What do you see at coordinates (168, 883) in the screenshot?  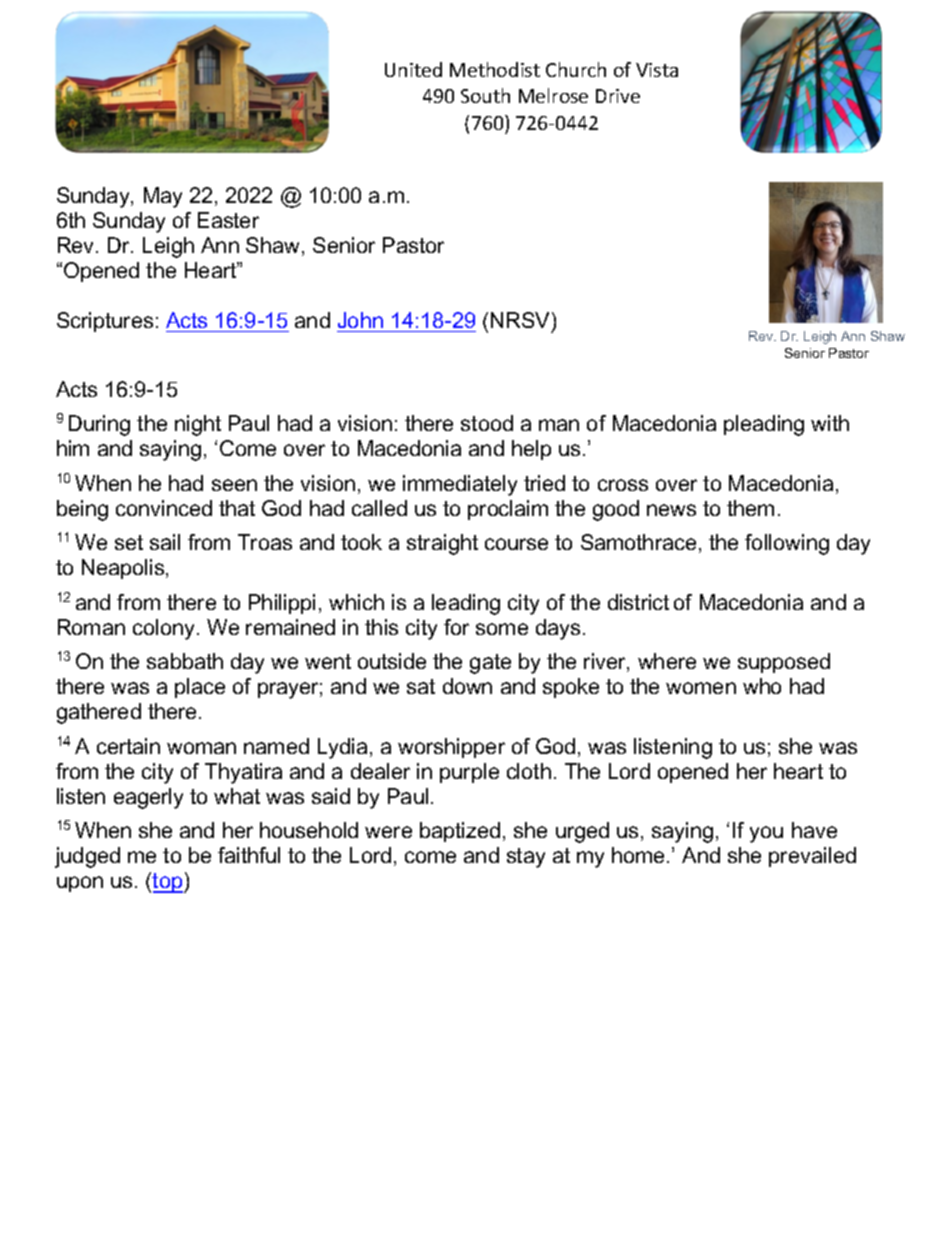 I see `top` at bounding box center [168, 883].
